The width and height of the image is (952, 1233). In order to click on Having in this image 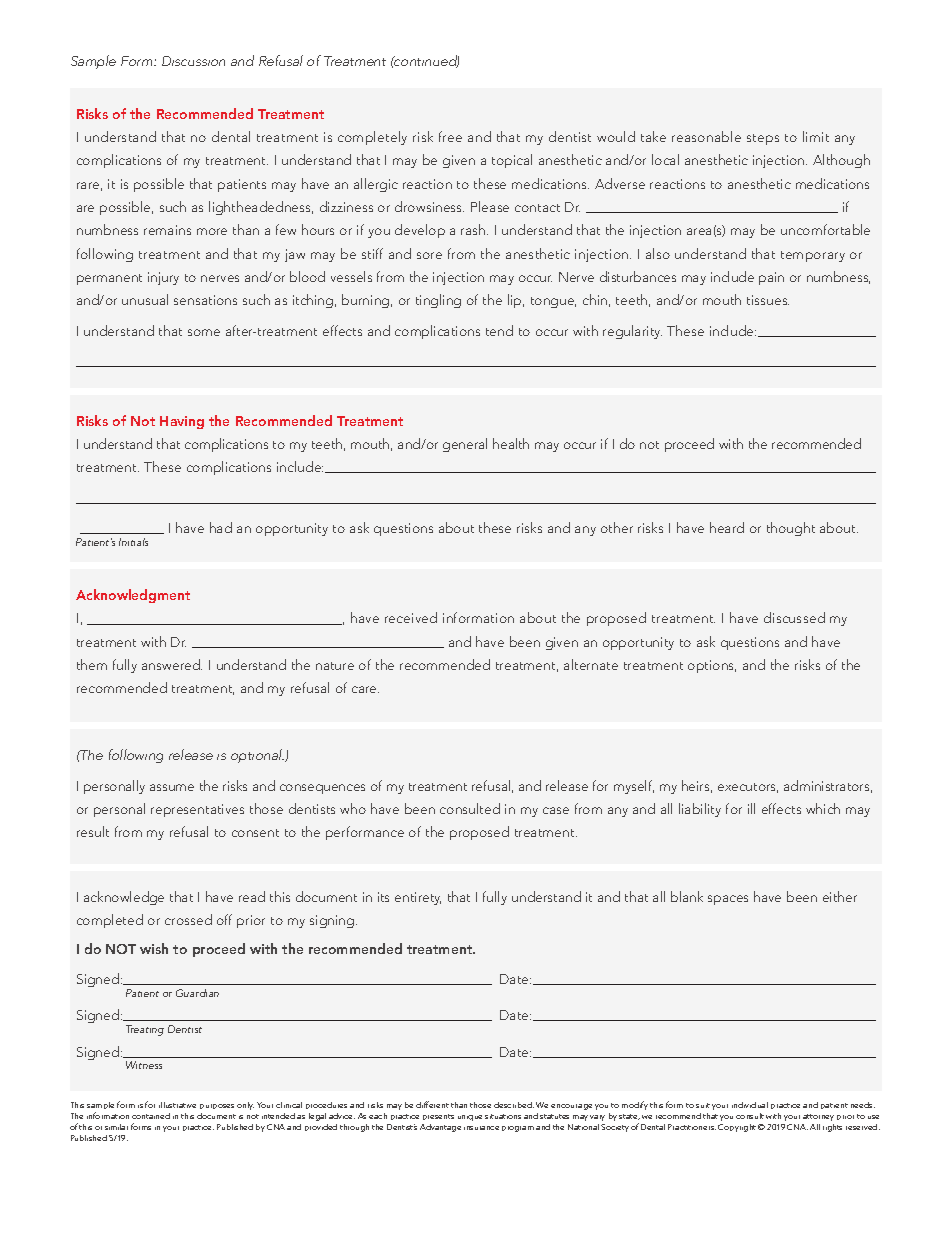, I will do `click(182, 422)`.
